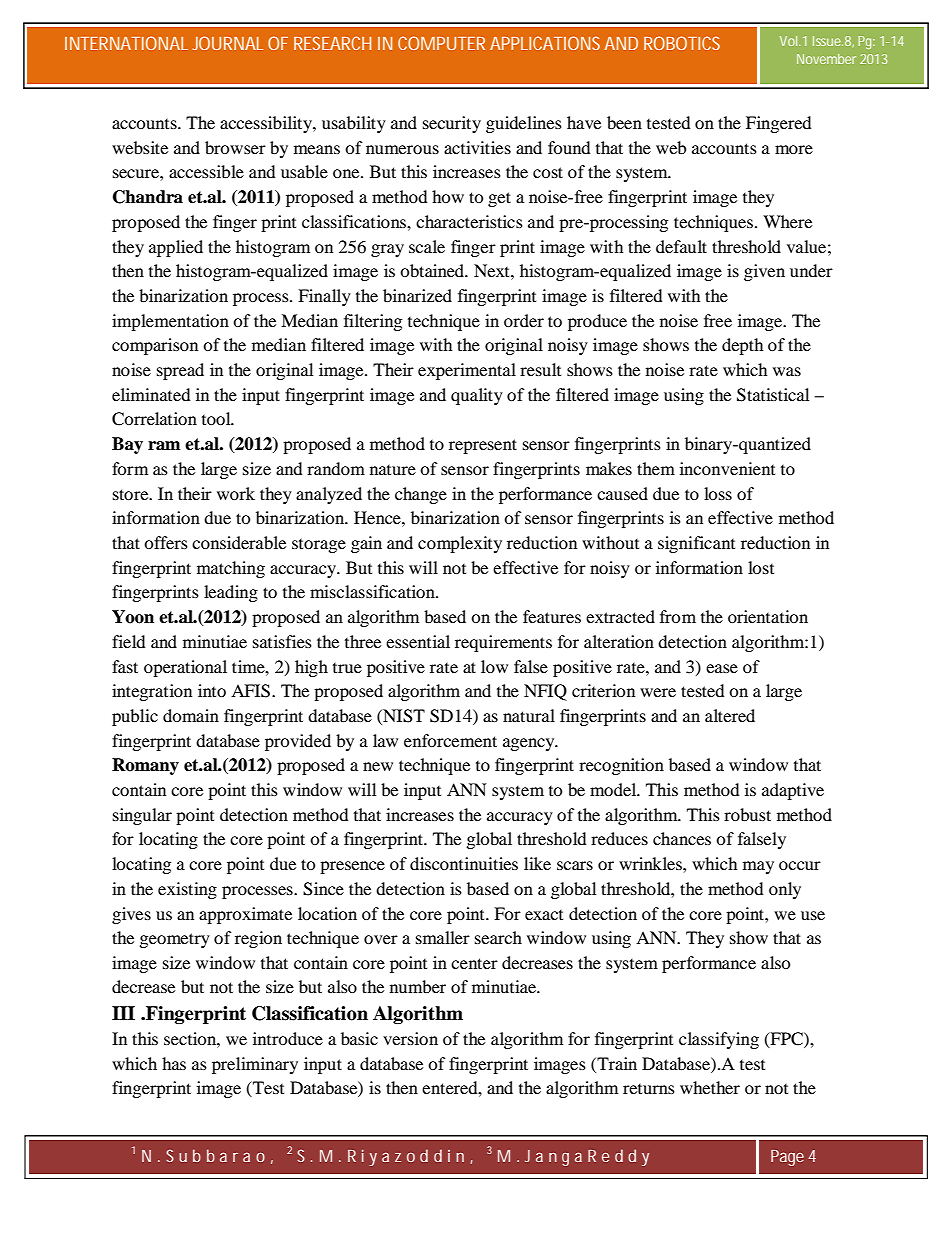 The height and width of the screenshot is (1233, 952). Describe the element at coordinates (174, 1063) in the screenshot. I see `has` at that location.
